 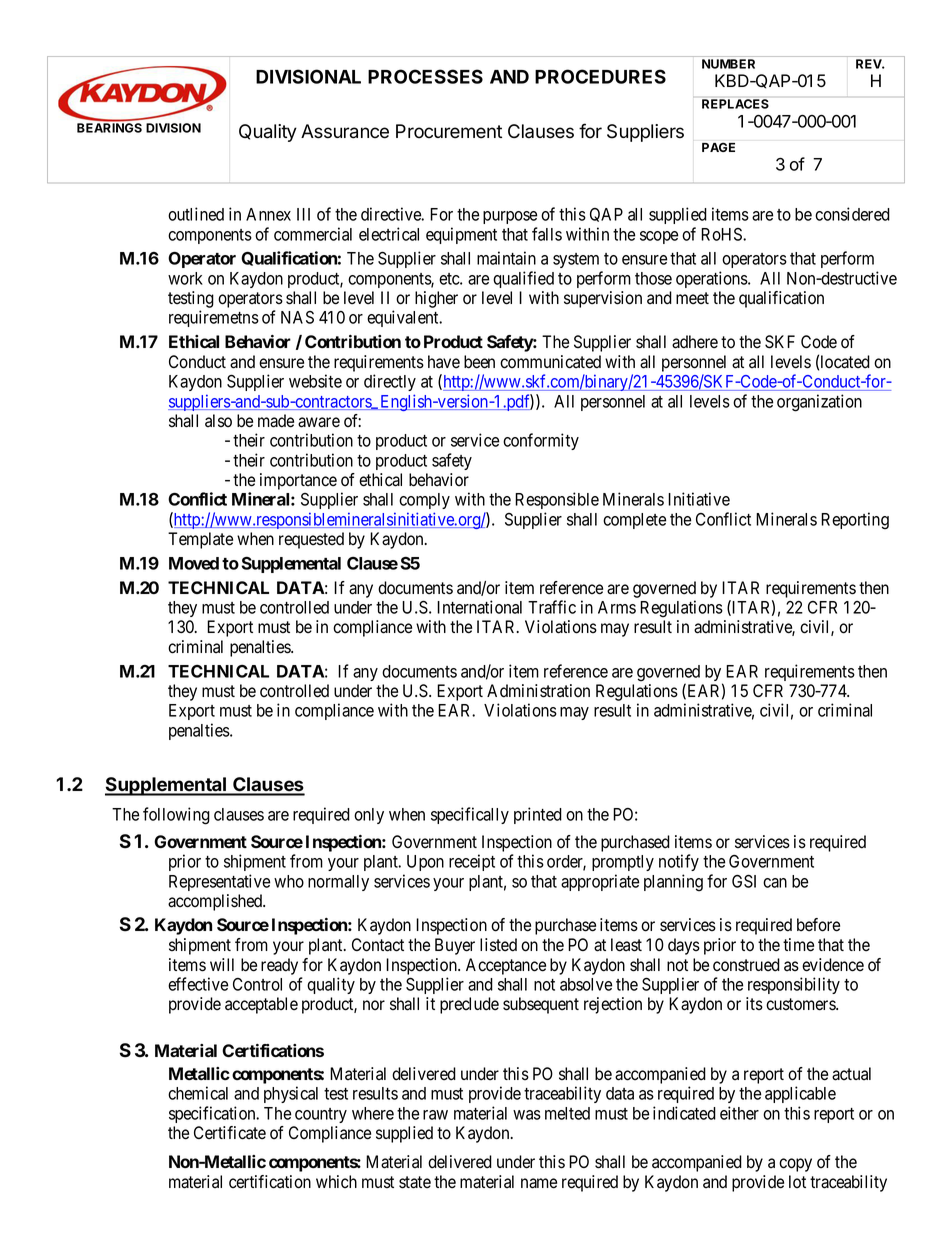 What do you see at coordinates (527, 1115) in the screenshot?
I see `was` at bounding box center [527, 1115].
